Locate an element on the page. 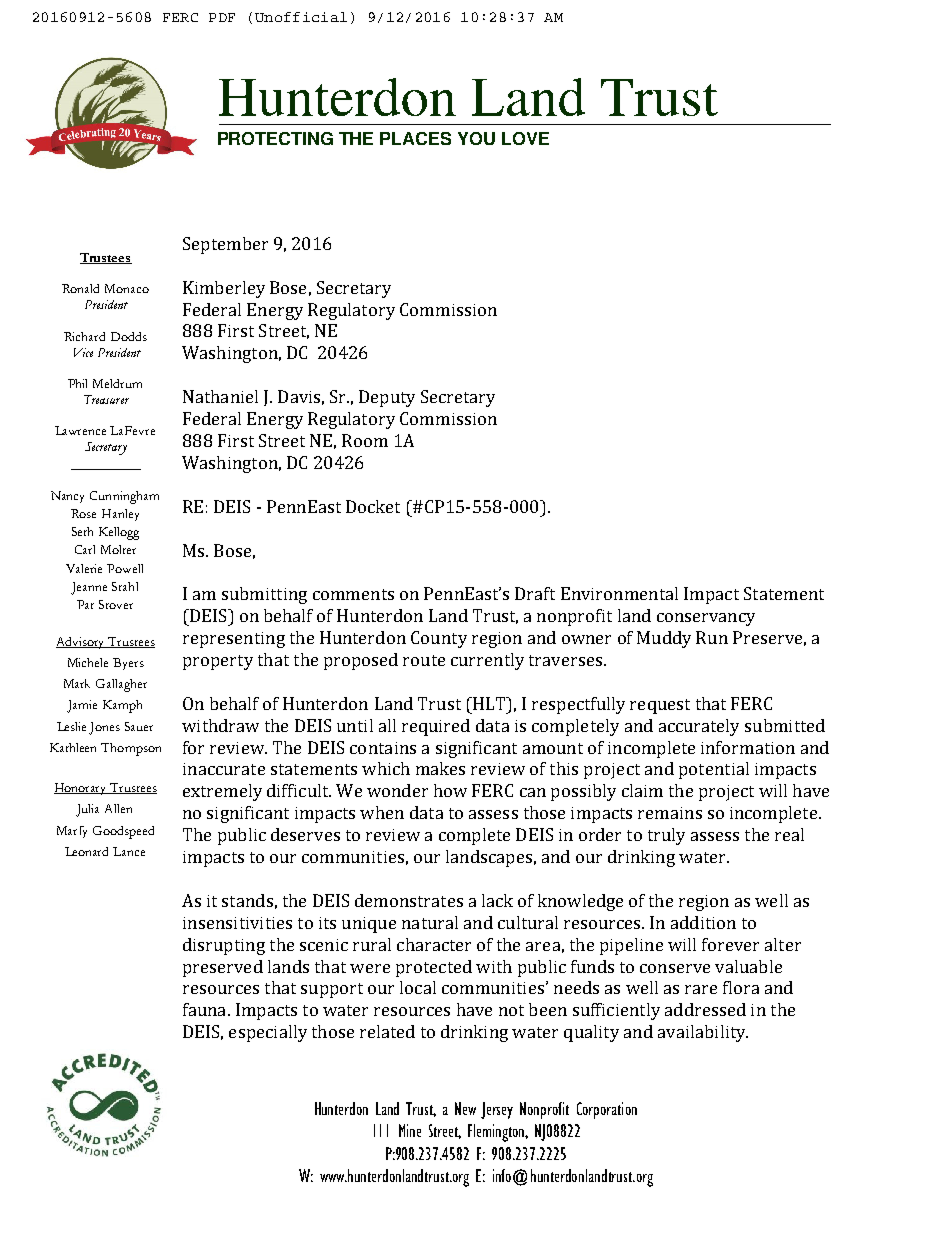  fauna is located at coordinates (206, 1009).
